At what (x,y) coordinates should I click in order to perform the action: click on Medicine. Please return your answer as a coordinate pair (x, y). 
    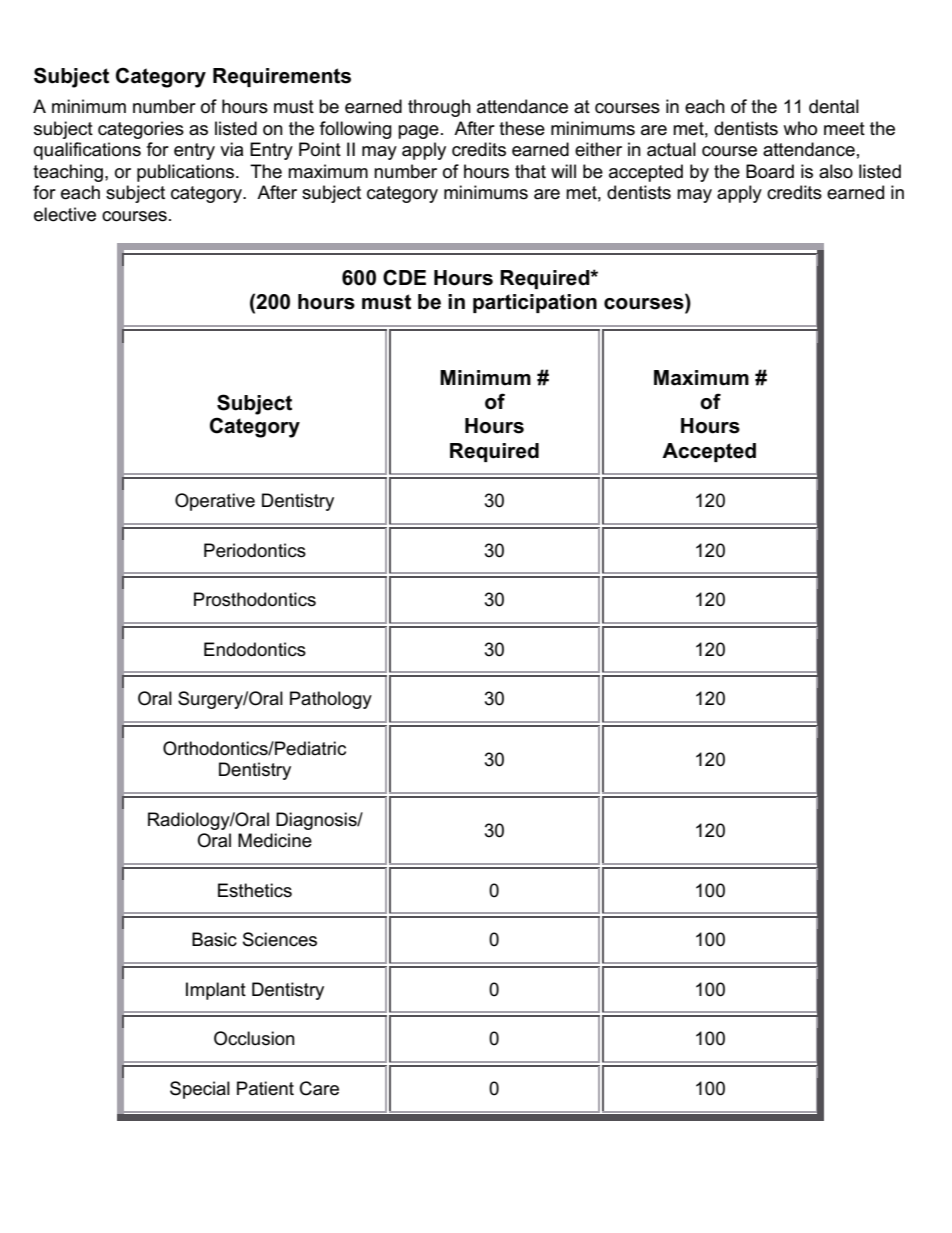
    Looking at the image, I should click on (275, 840).
